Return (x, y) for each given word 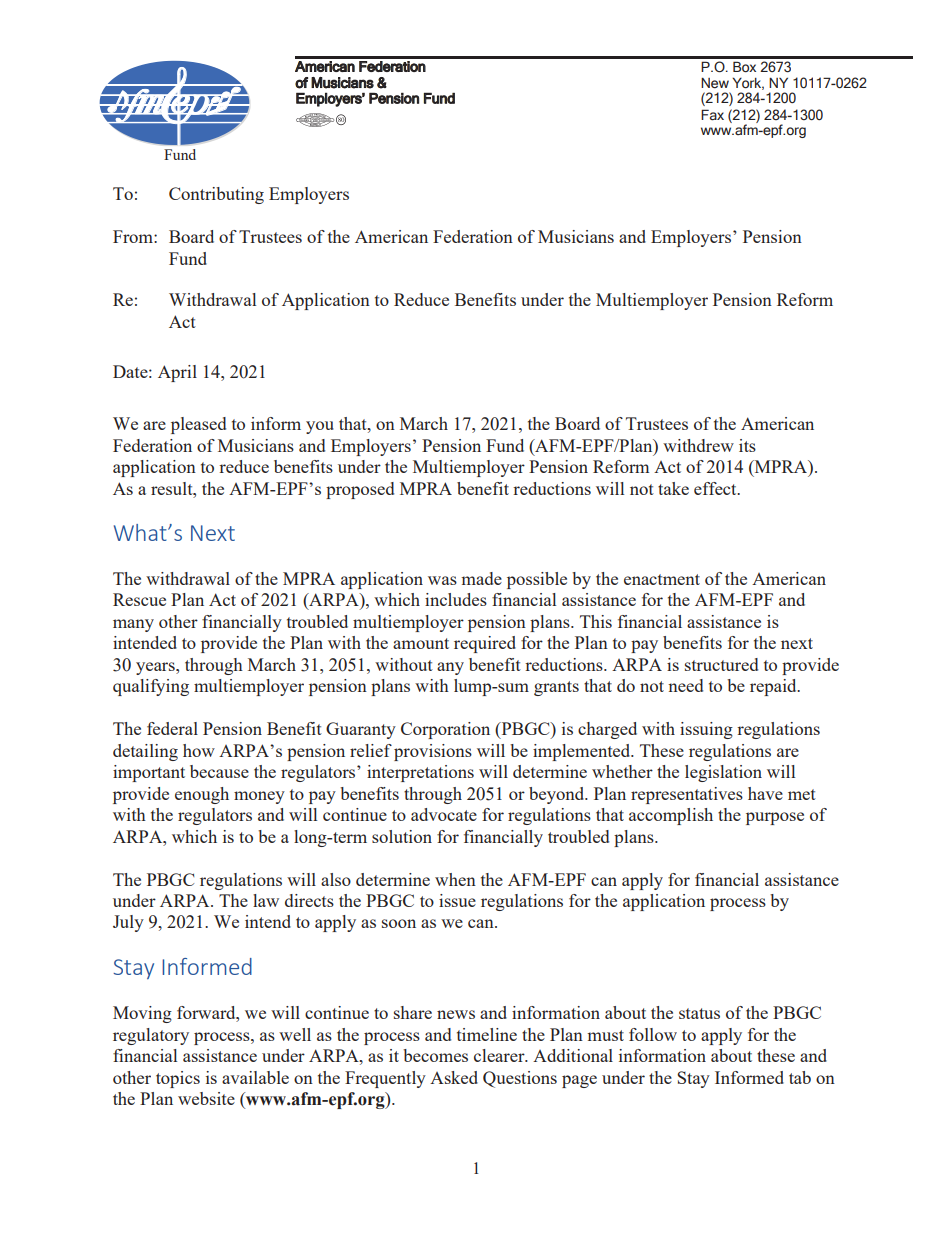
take (673, 488)
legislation (723, 773)
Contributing (216, 195)
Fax (712, 115)
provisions (433, 752)
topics (178, 1079)
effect (716, 488)
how (199, 750)
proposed (360, 490)
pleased (198, 425)
